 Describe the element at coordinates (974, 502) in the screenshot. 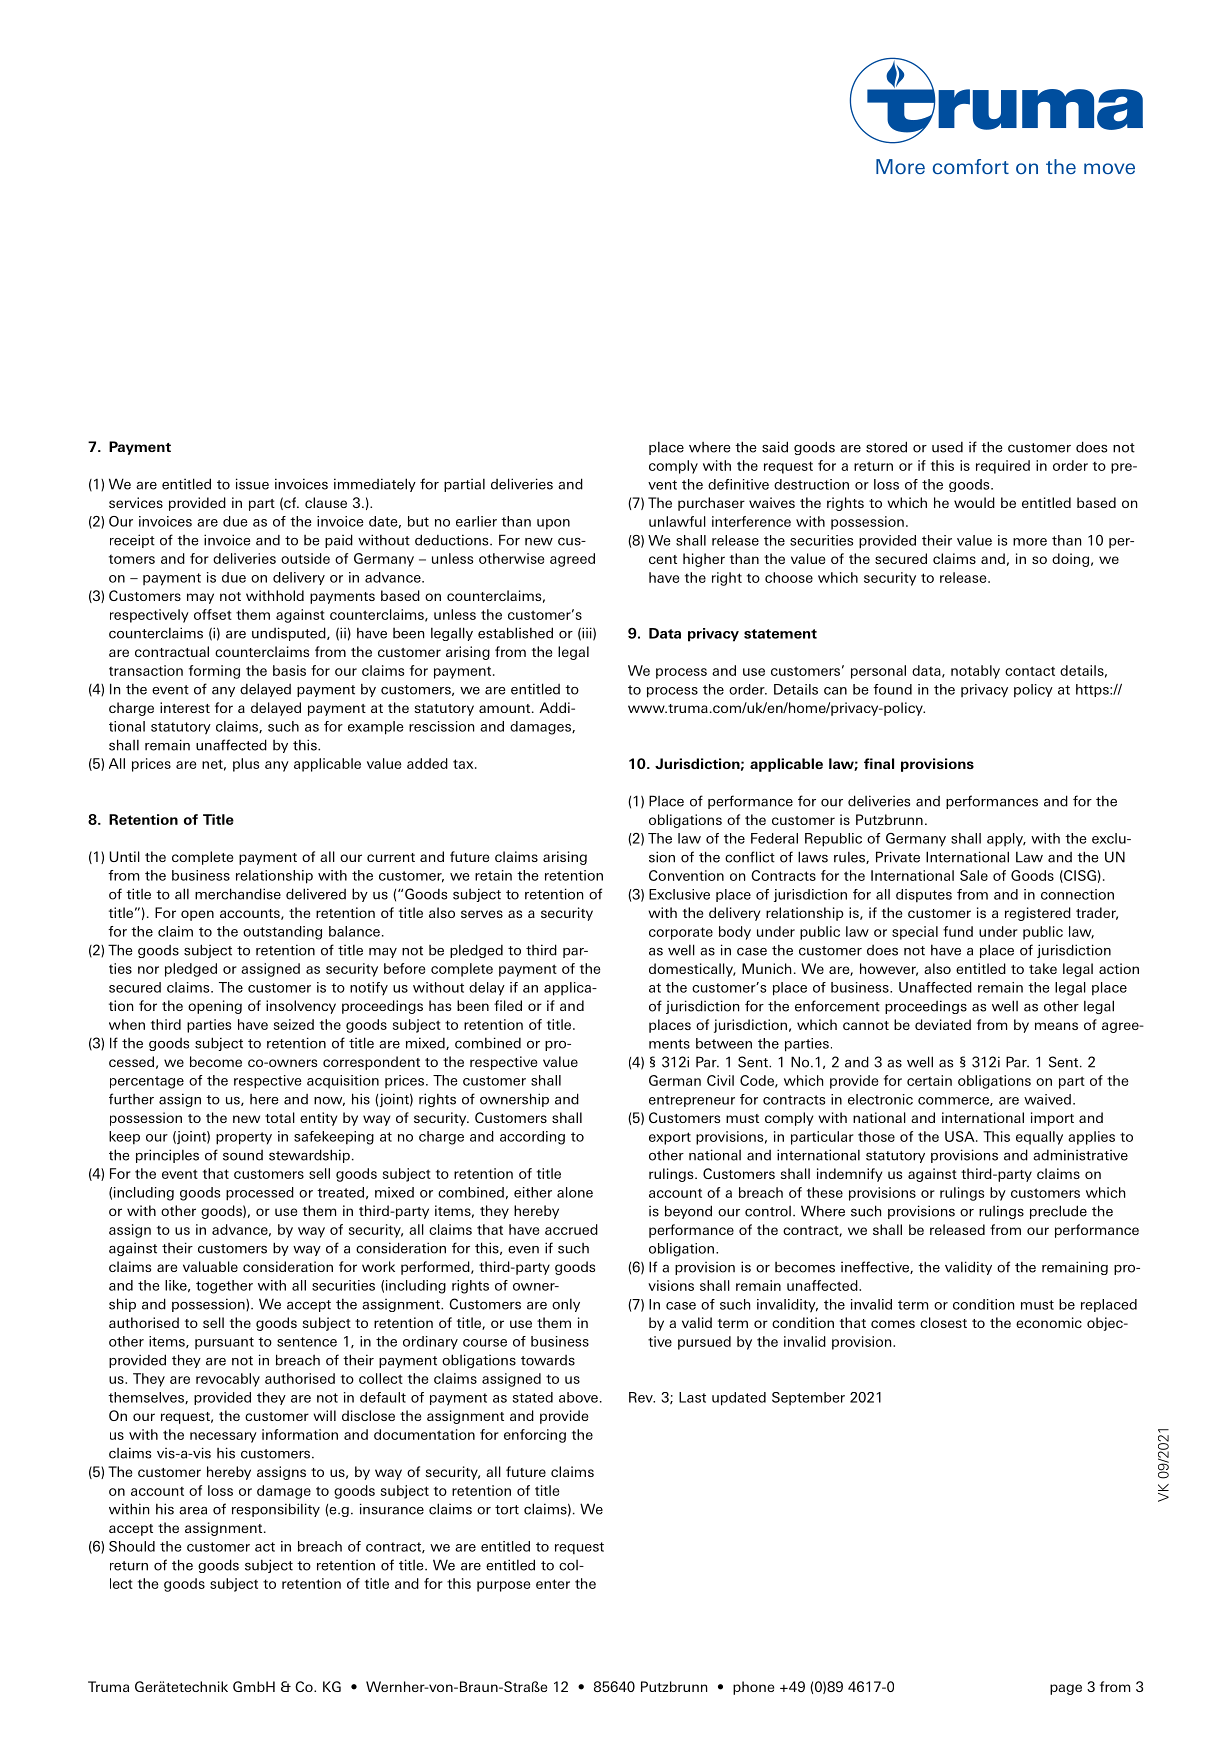

I see `would` at that location.
